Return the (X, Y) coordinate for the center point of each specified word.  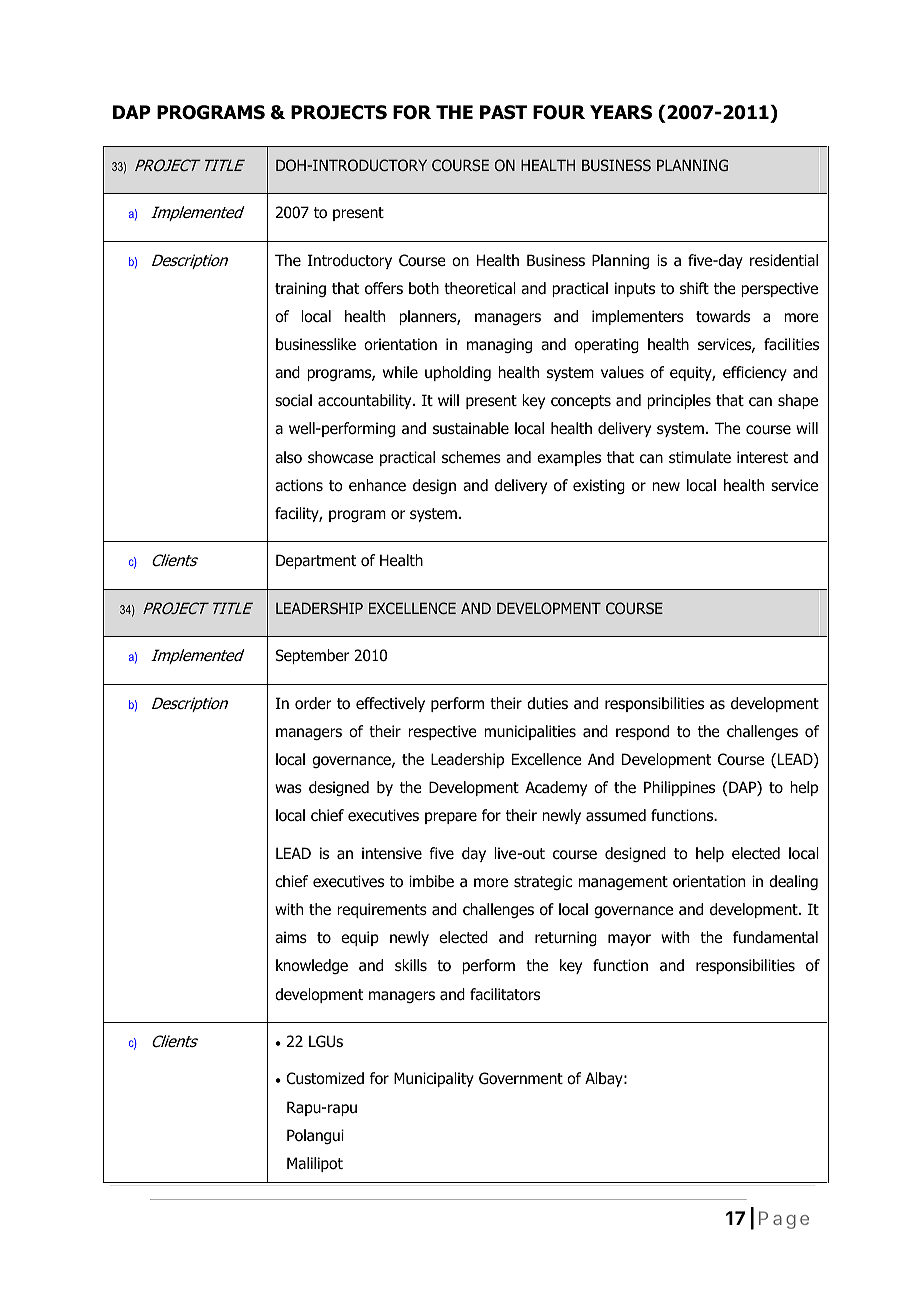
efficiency (755, 373)
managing (499, 345)
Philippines (679, 788)
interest (762, 457)
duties (547, 703)
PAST (503, 112)
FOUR (559, 112)
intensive (392, 853)
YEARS (621, 112)
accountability (366, 401)
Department (316, 561)
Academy (556, 788)
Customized (325, 1078)
